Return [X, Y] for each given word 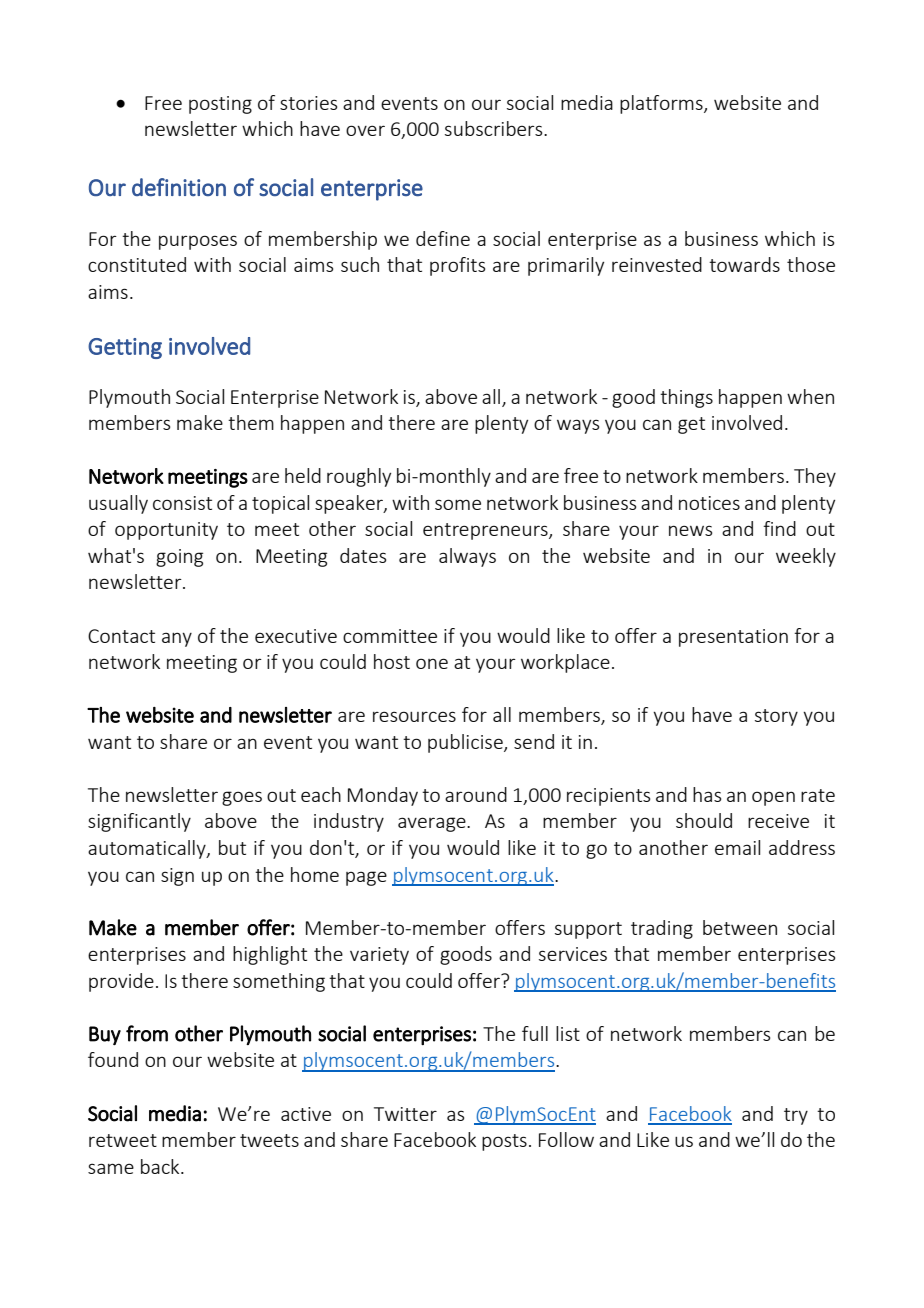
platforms [662, 104]
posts [504, 1142]
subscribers [495, 128]
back [161, 1166]
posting [220, 105]
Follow [566, 1139]
